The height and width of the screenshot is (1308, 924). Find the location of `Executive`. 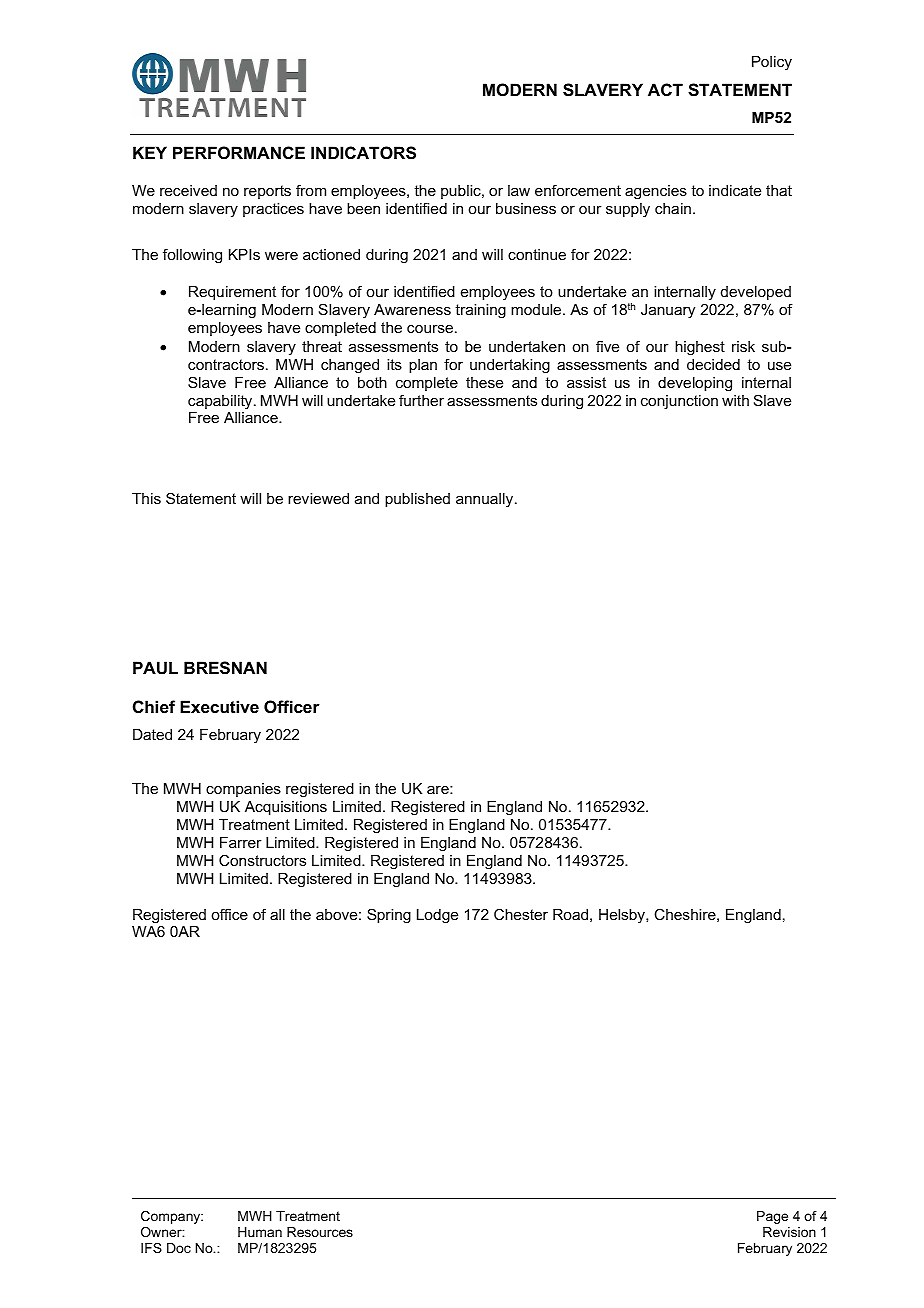

Executive is located at coordinates (219, 706).
